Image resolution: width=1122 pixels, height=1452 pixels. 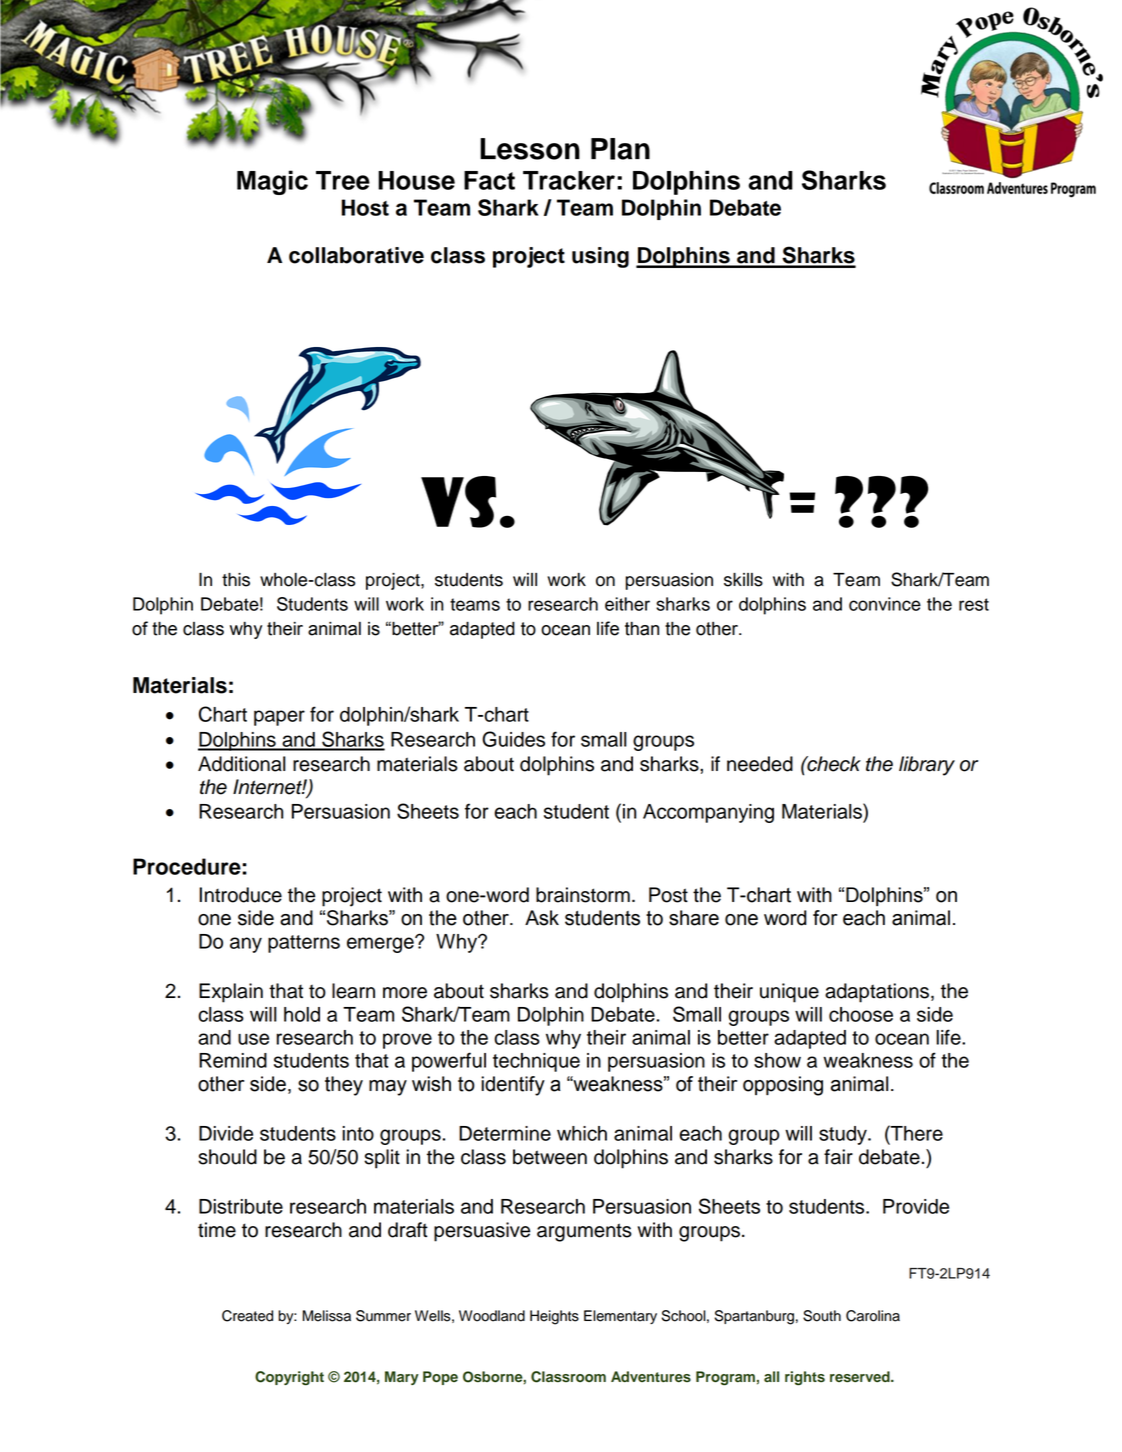 What do you see at coordinates (620, 1317) in the screenshot?
I see `Elementary` at bounding box center [620, 1317].
